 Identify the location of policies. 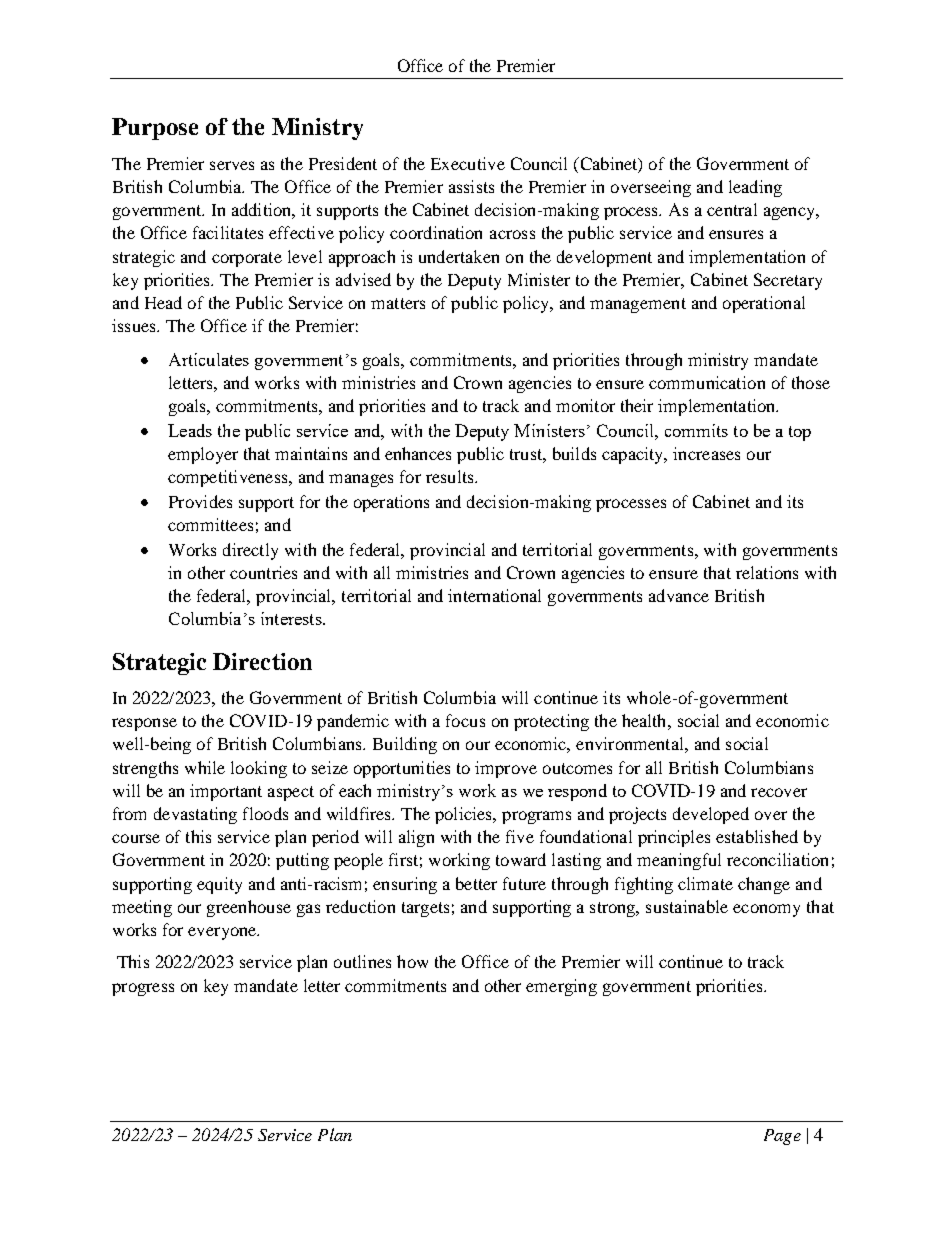
(465, 815).
